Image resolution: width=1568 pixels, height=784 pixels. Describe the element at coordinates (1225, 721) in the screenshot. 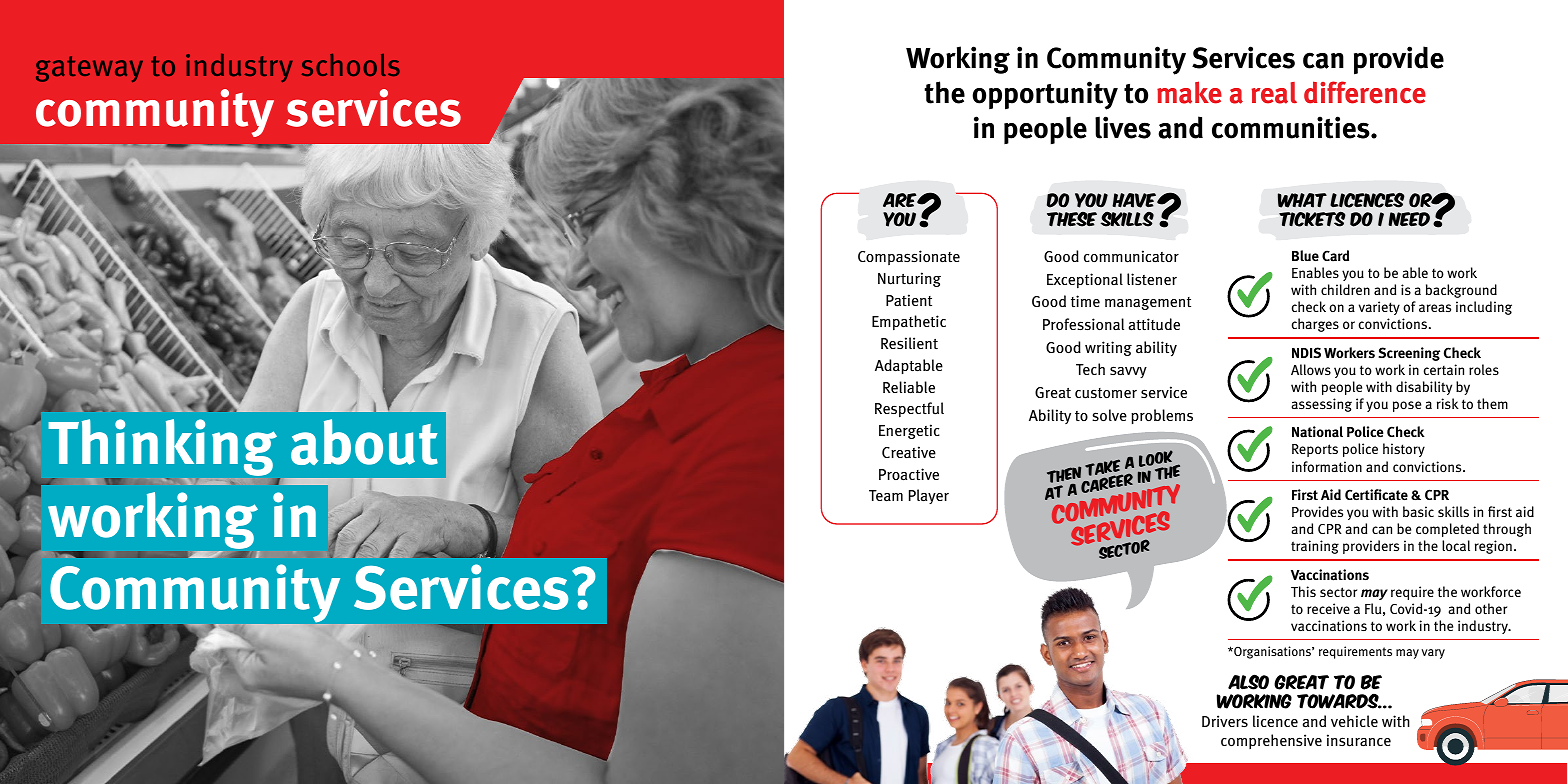

I see `Drivers` at that location.
